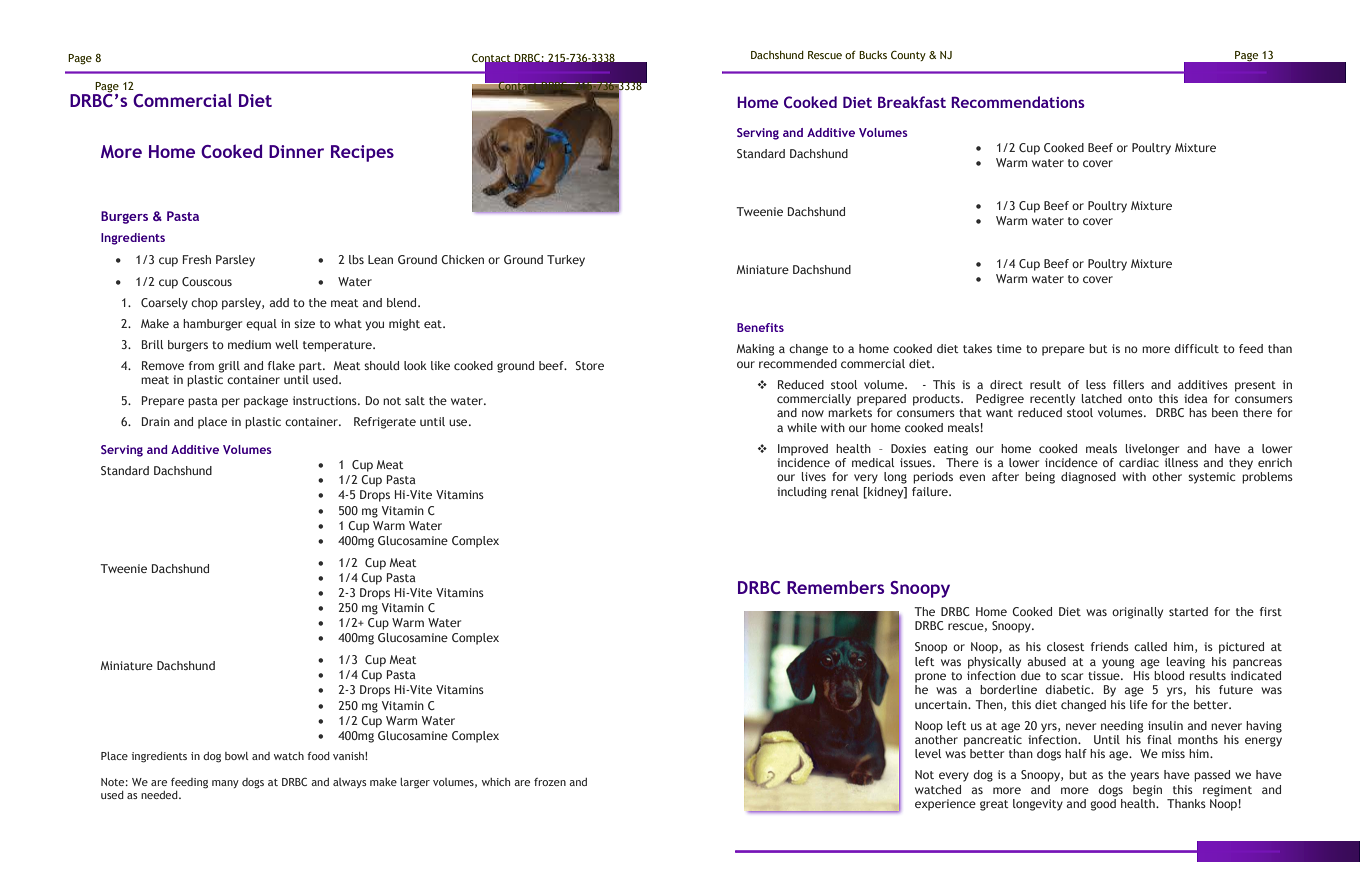  Describe the element at coordinates (760, 327) in the page. I see `Benefits` at that location.
